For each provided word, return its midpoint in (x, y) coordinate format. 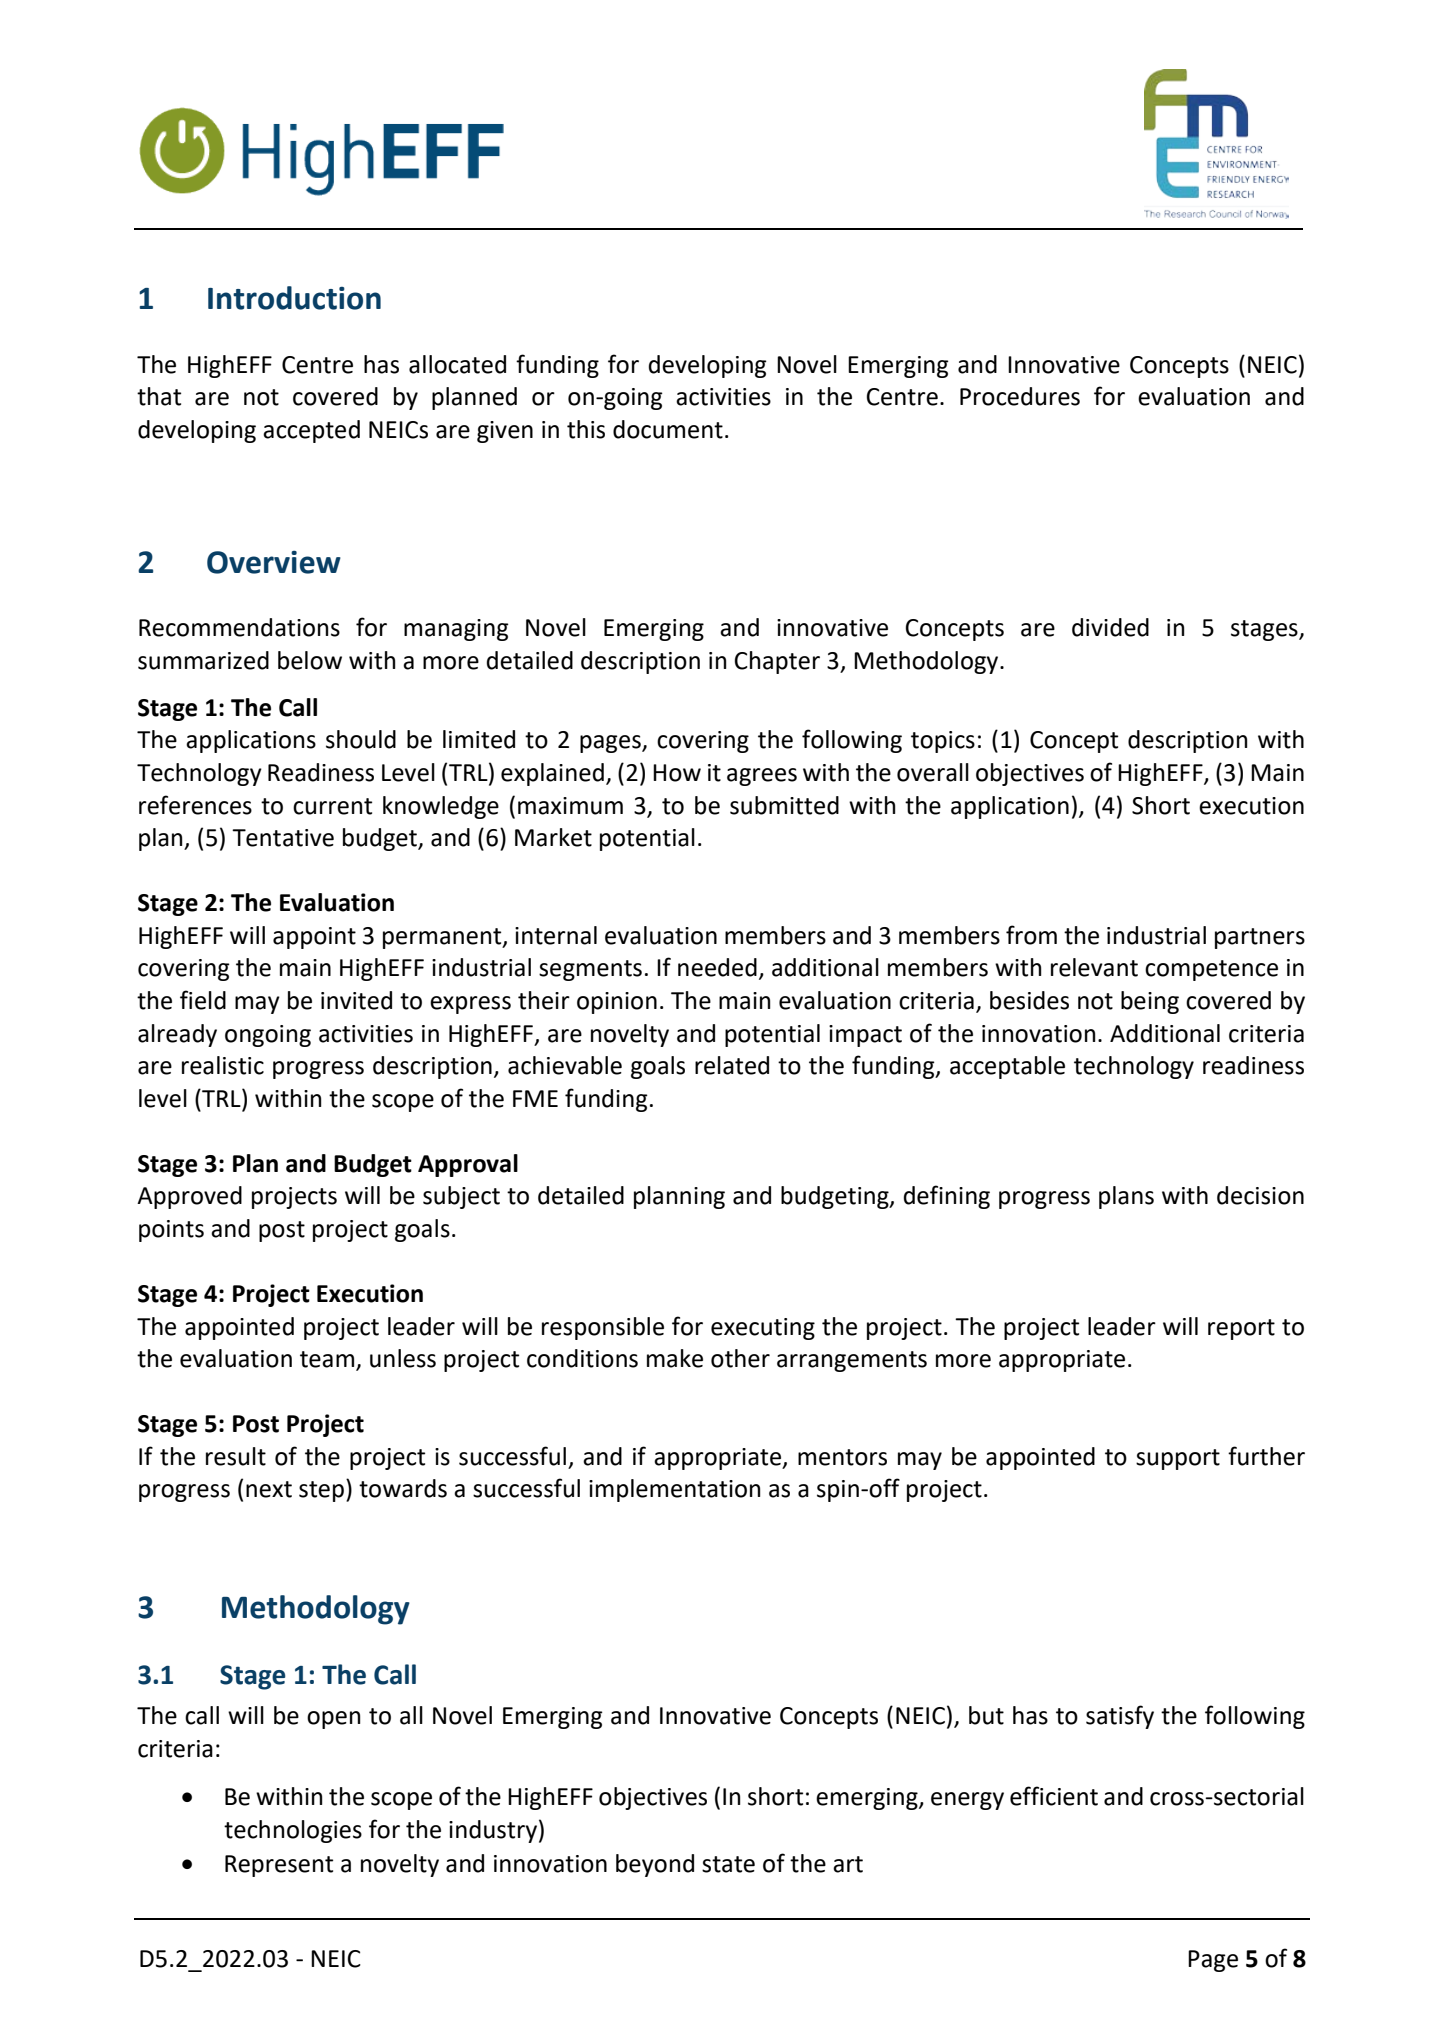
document (668, 429)
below (310, 660)
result (236, 1456)
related (732, 1065)
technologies (293, 1831)
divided (1110, 627)
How (677, 773)
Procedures (1020, 396)
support (1178, 1459)
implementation (674, 1490)
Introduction (294, 298)
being (1150, 1002)
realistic (223, 1065)
